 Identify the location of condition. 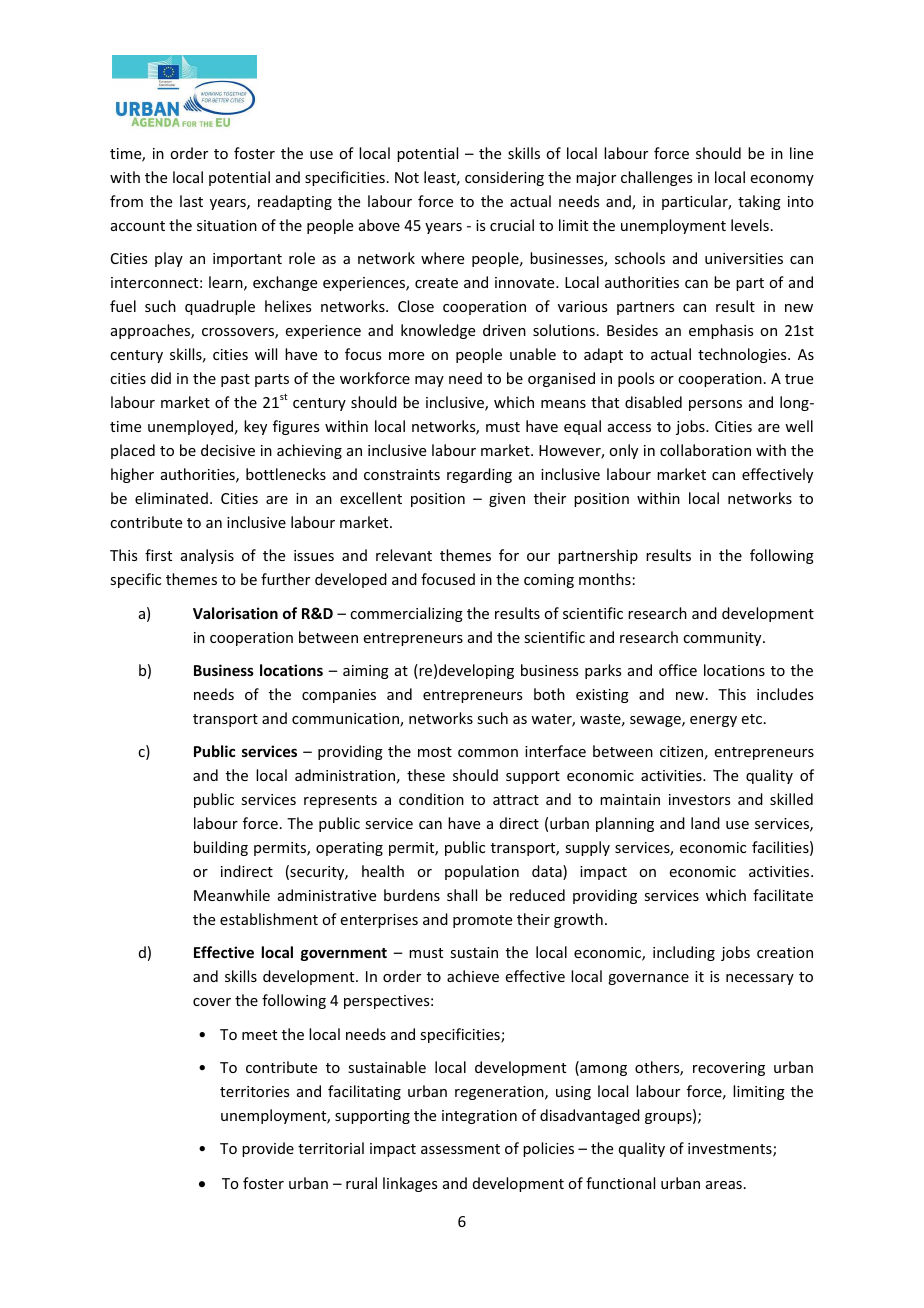
(431, 799).
